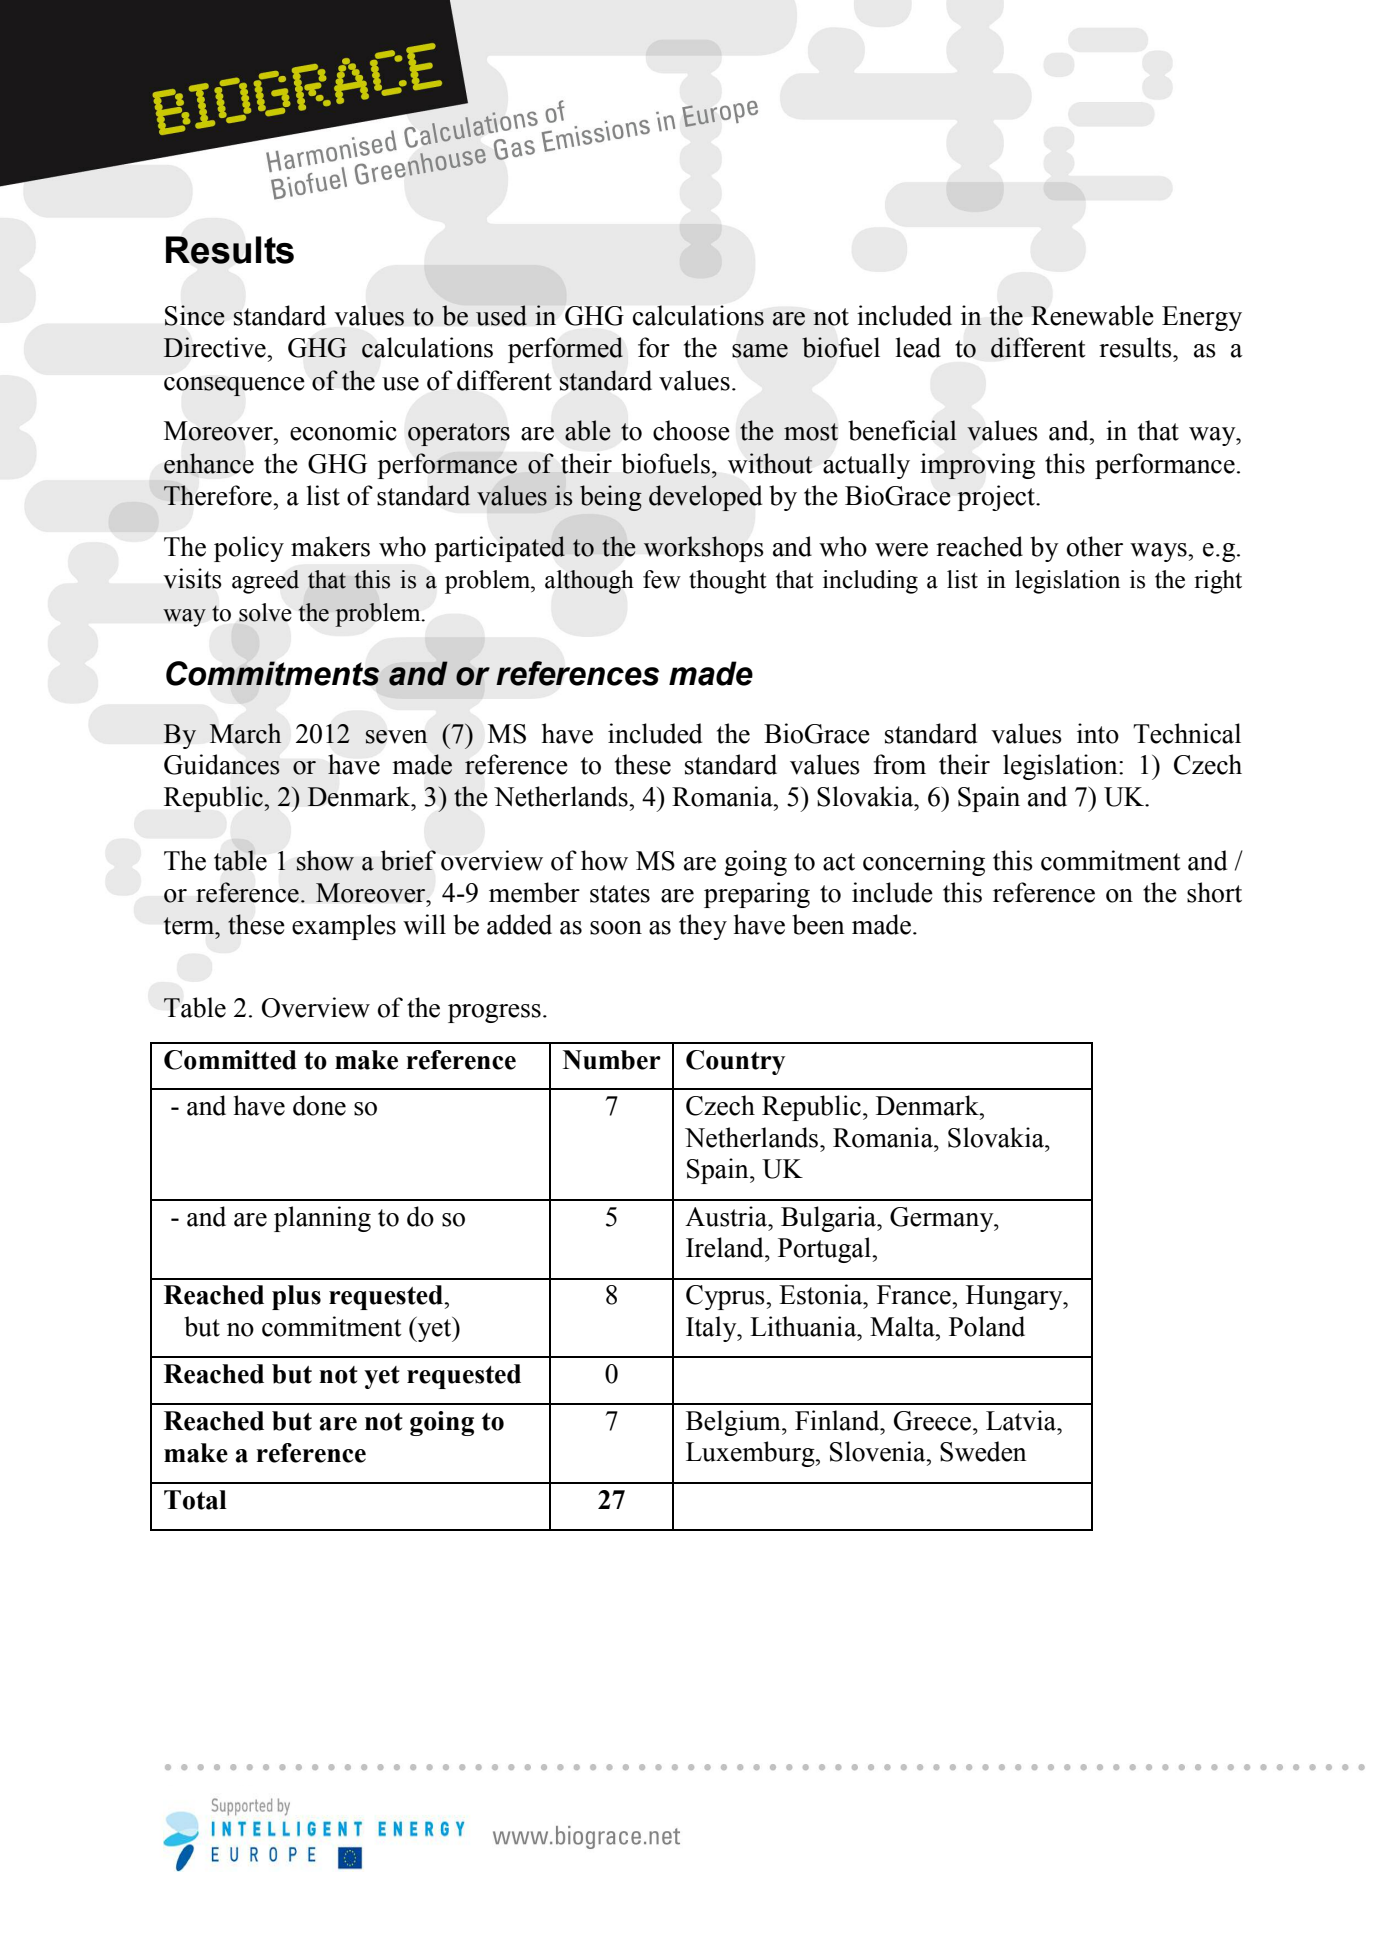  Describe the element at coordinates (1095, 546) in the screenshot. I see `other` at that location.
